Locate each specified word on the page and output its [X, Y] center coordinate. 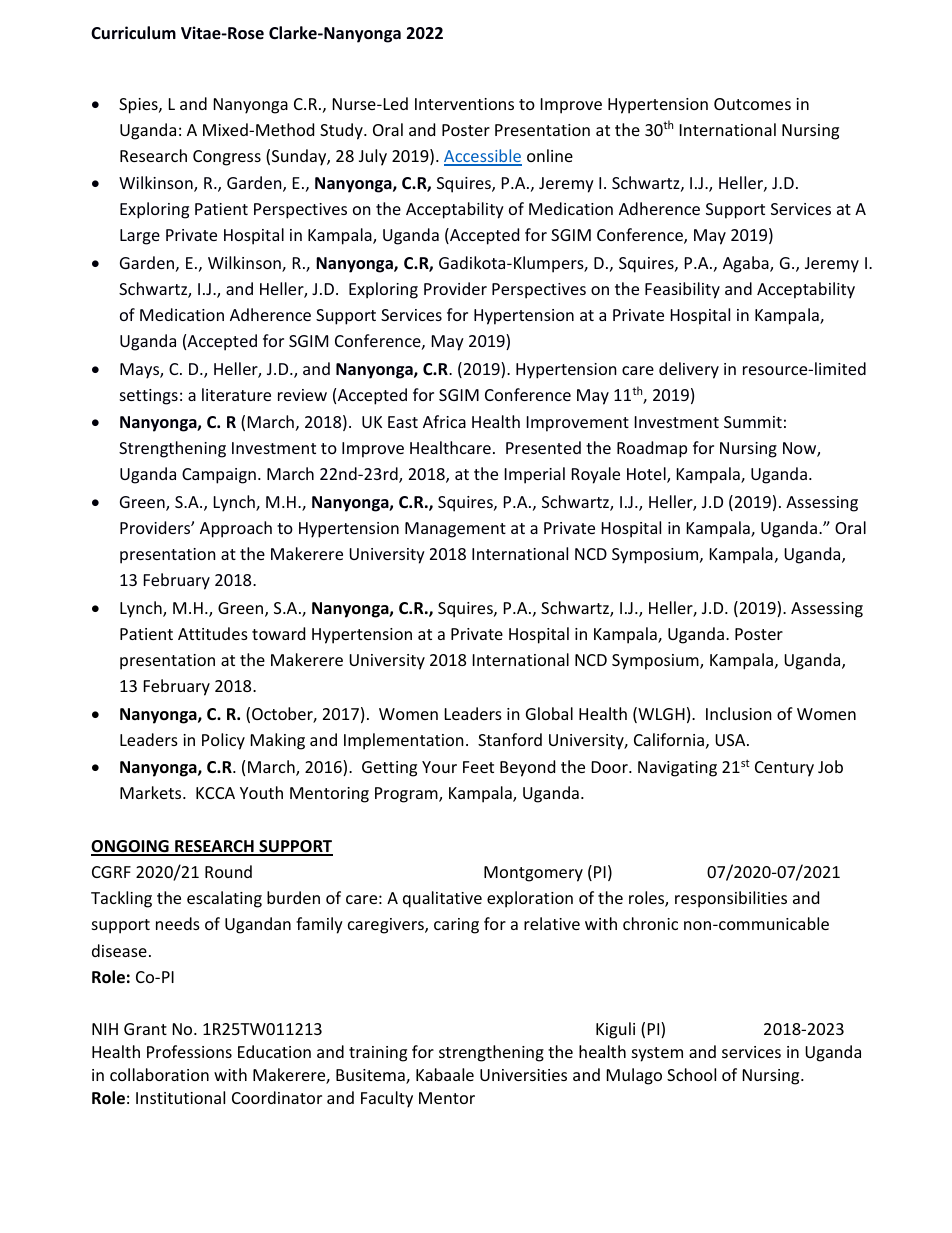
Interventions [464, 104]
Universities [523, 1075]
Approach [236, 529]
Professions [189, 1051]
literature [236, 394]
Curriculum [133, 33]
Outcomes [752, 104]
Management [455, 530]
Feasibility [682, 290]
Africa [444, 421]
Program [407, 795]
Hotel [647, 475]
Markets [152, 792]
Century [784, 769]
